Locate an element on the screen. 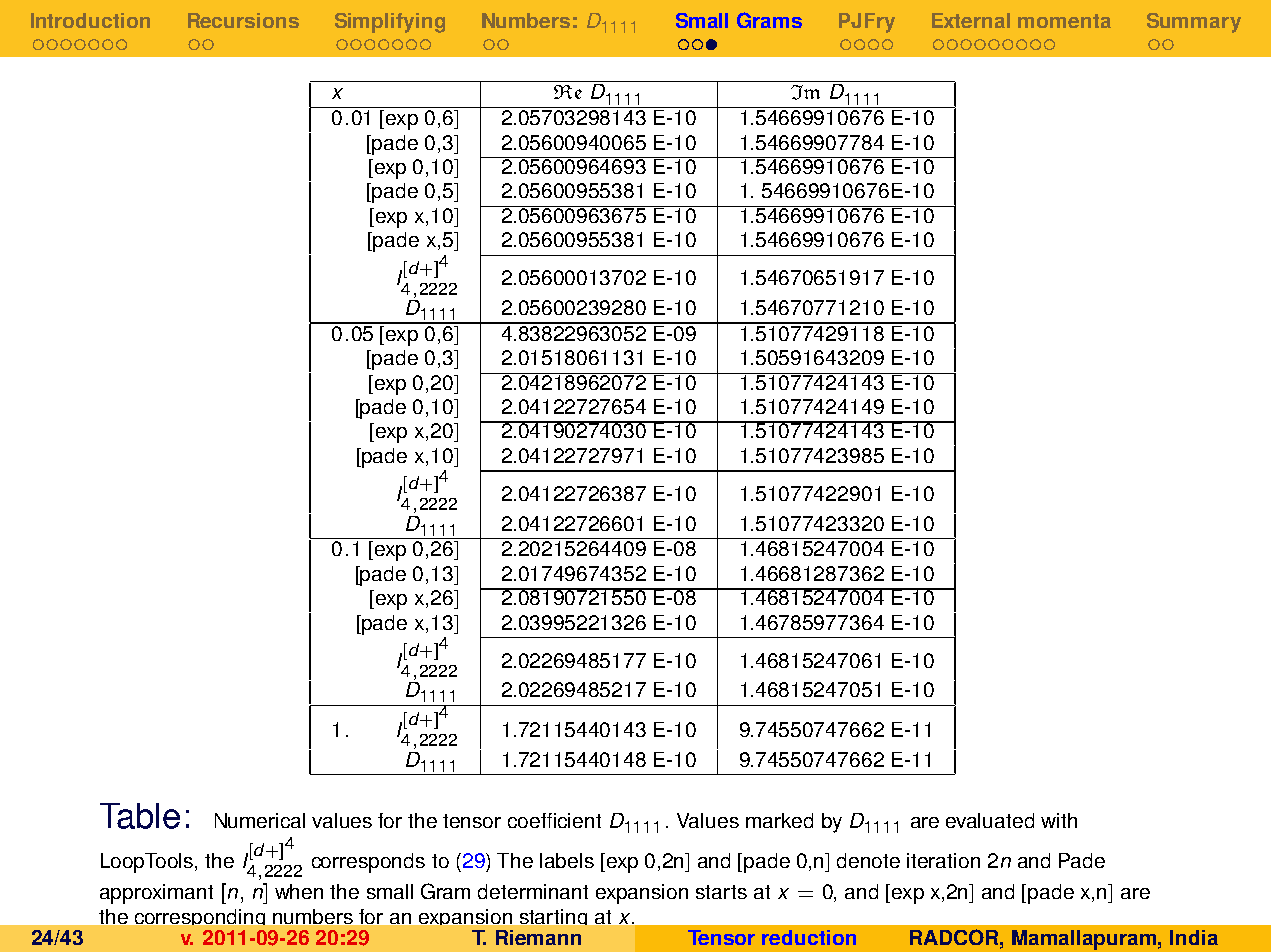 The width and height of the screenshot is (1271, 952). coefficient is located at coordinates (554, 820).
